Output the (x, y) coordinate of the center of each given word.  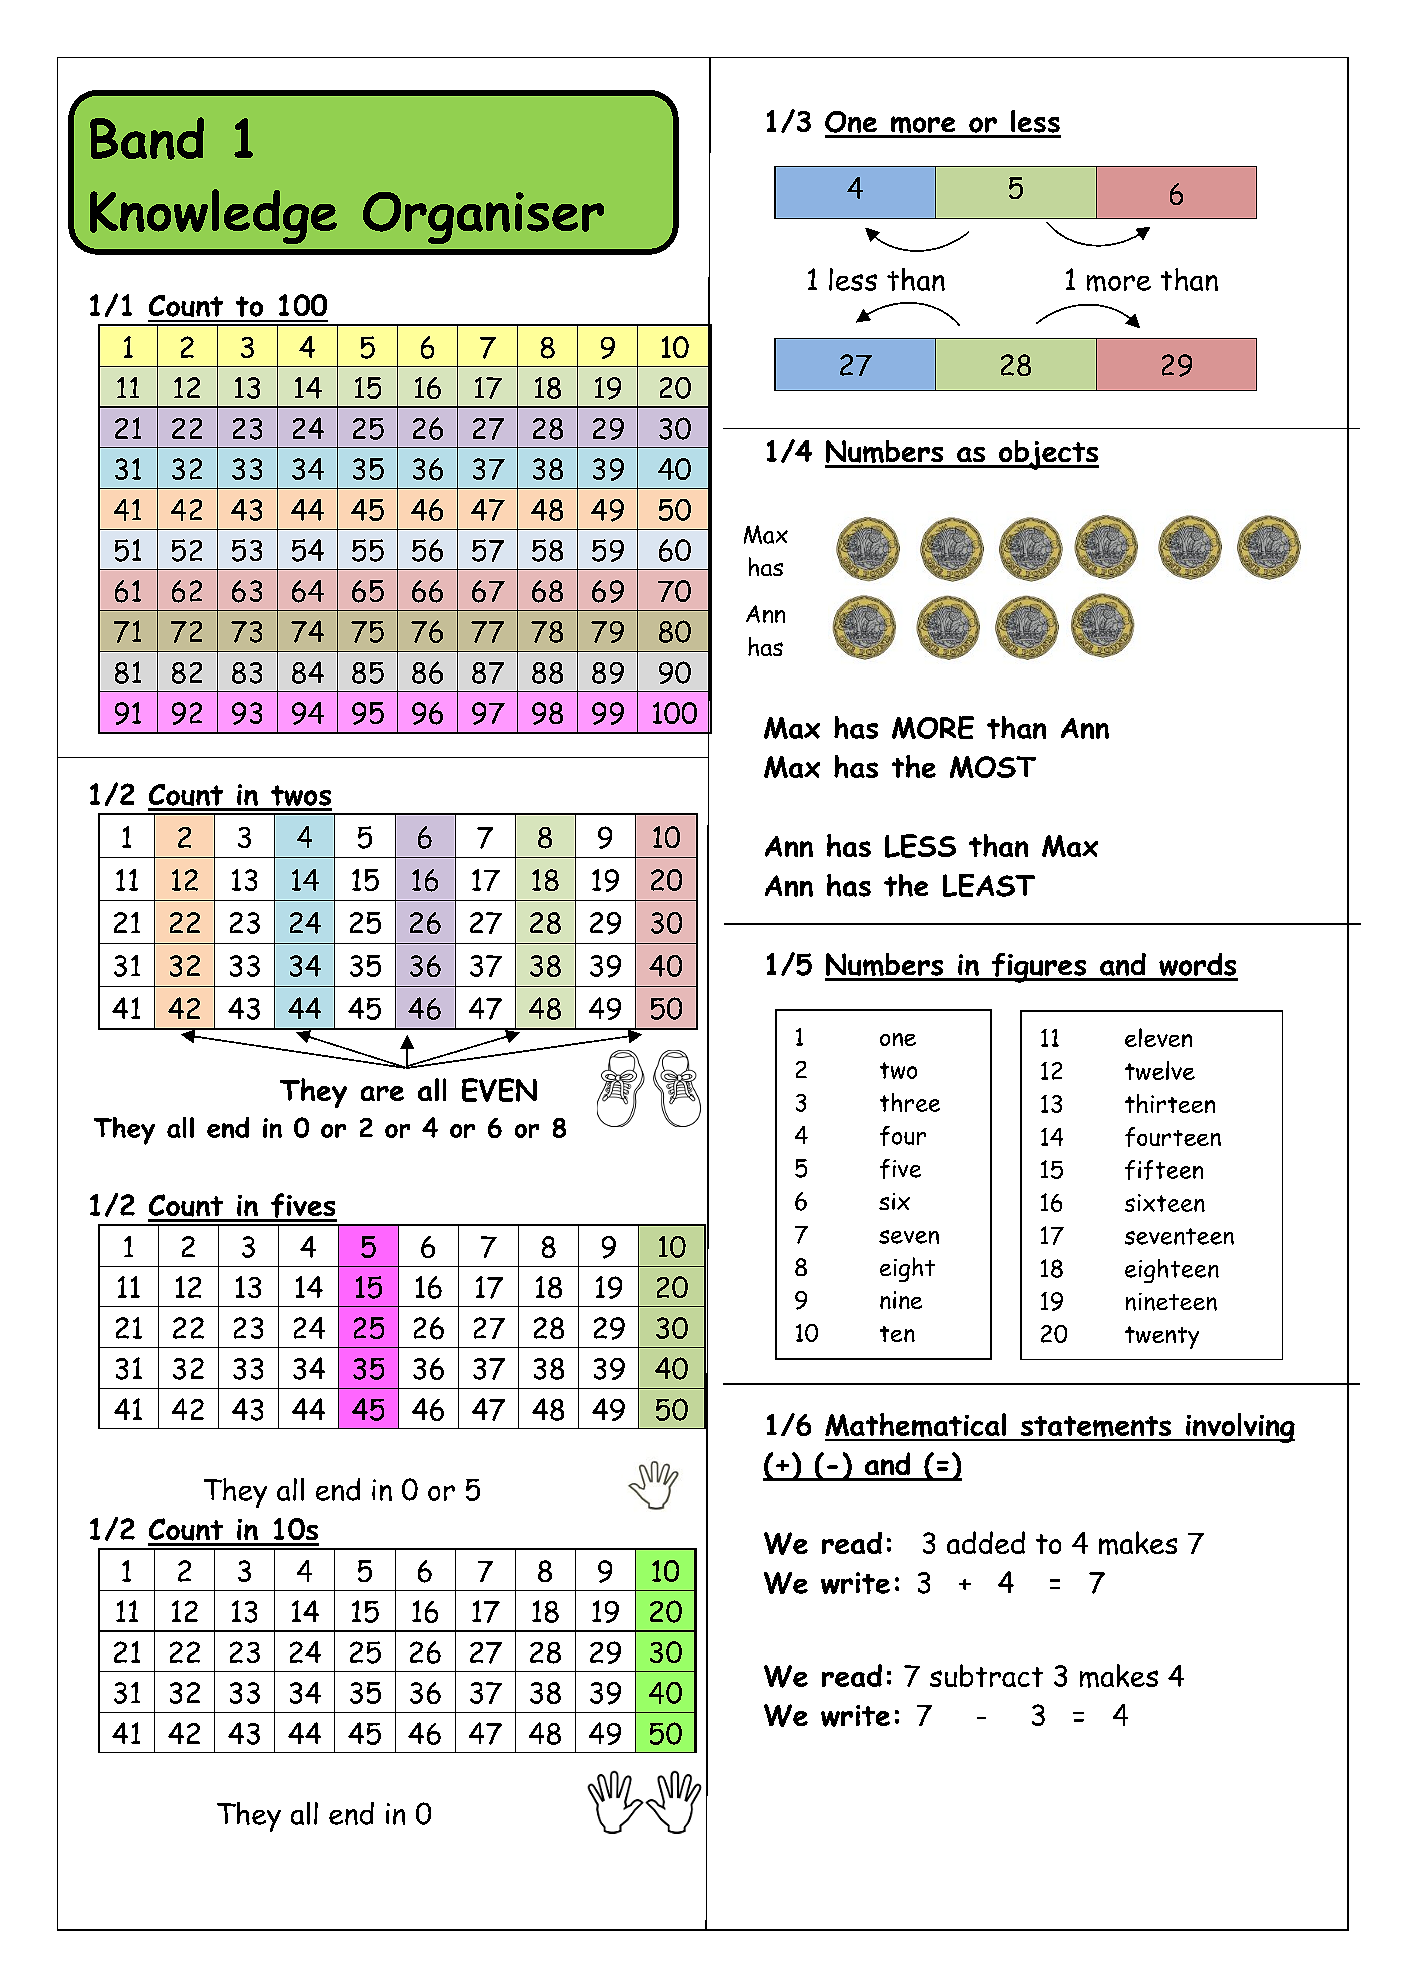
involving (1239, 1428)
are (382, 1093)
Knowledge (212, 218)
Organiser (483, 218)
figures (1039, 968)
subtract (986, 1675)
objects (1047, 455)
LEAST (989, 885)
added (986, 1542)
